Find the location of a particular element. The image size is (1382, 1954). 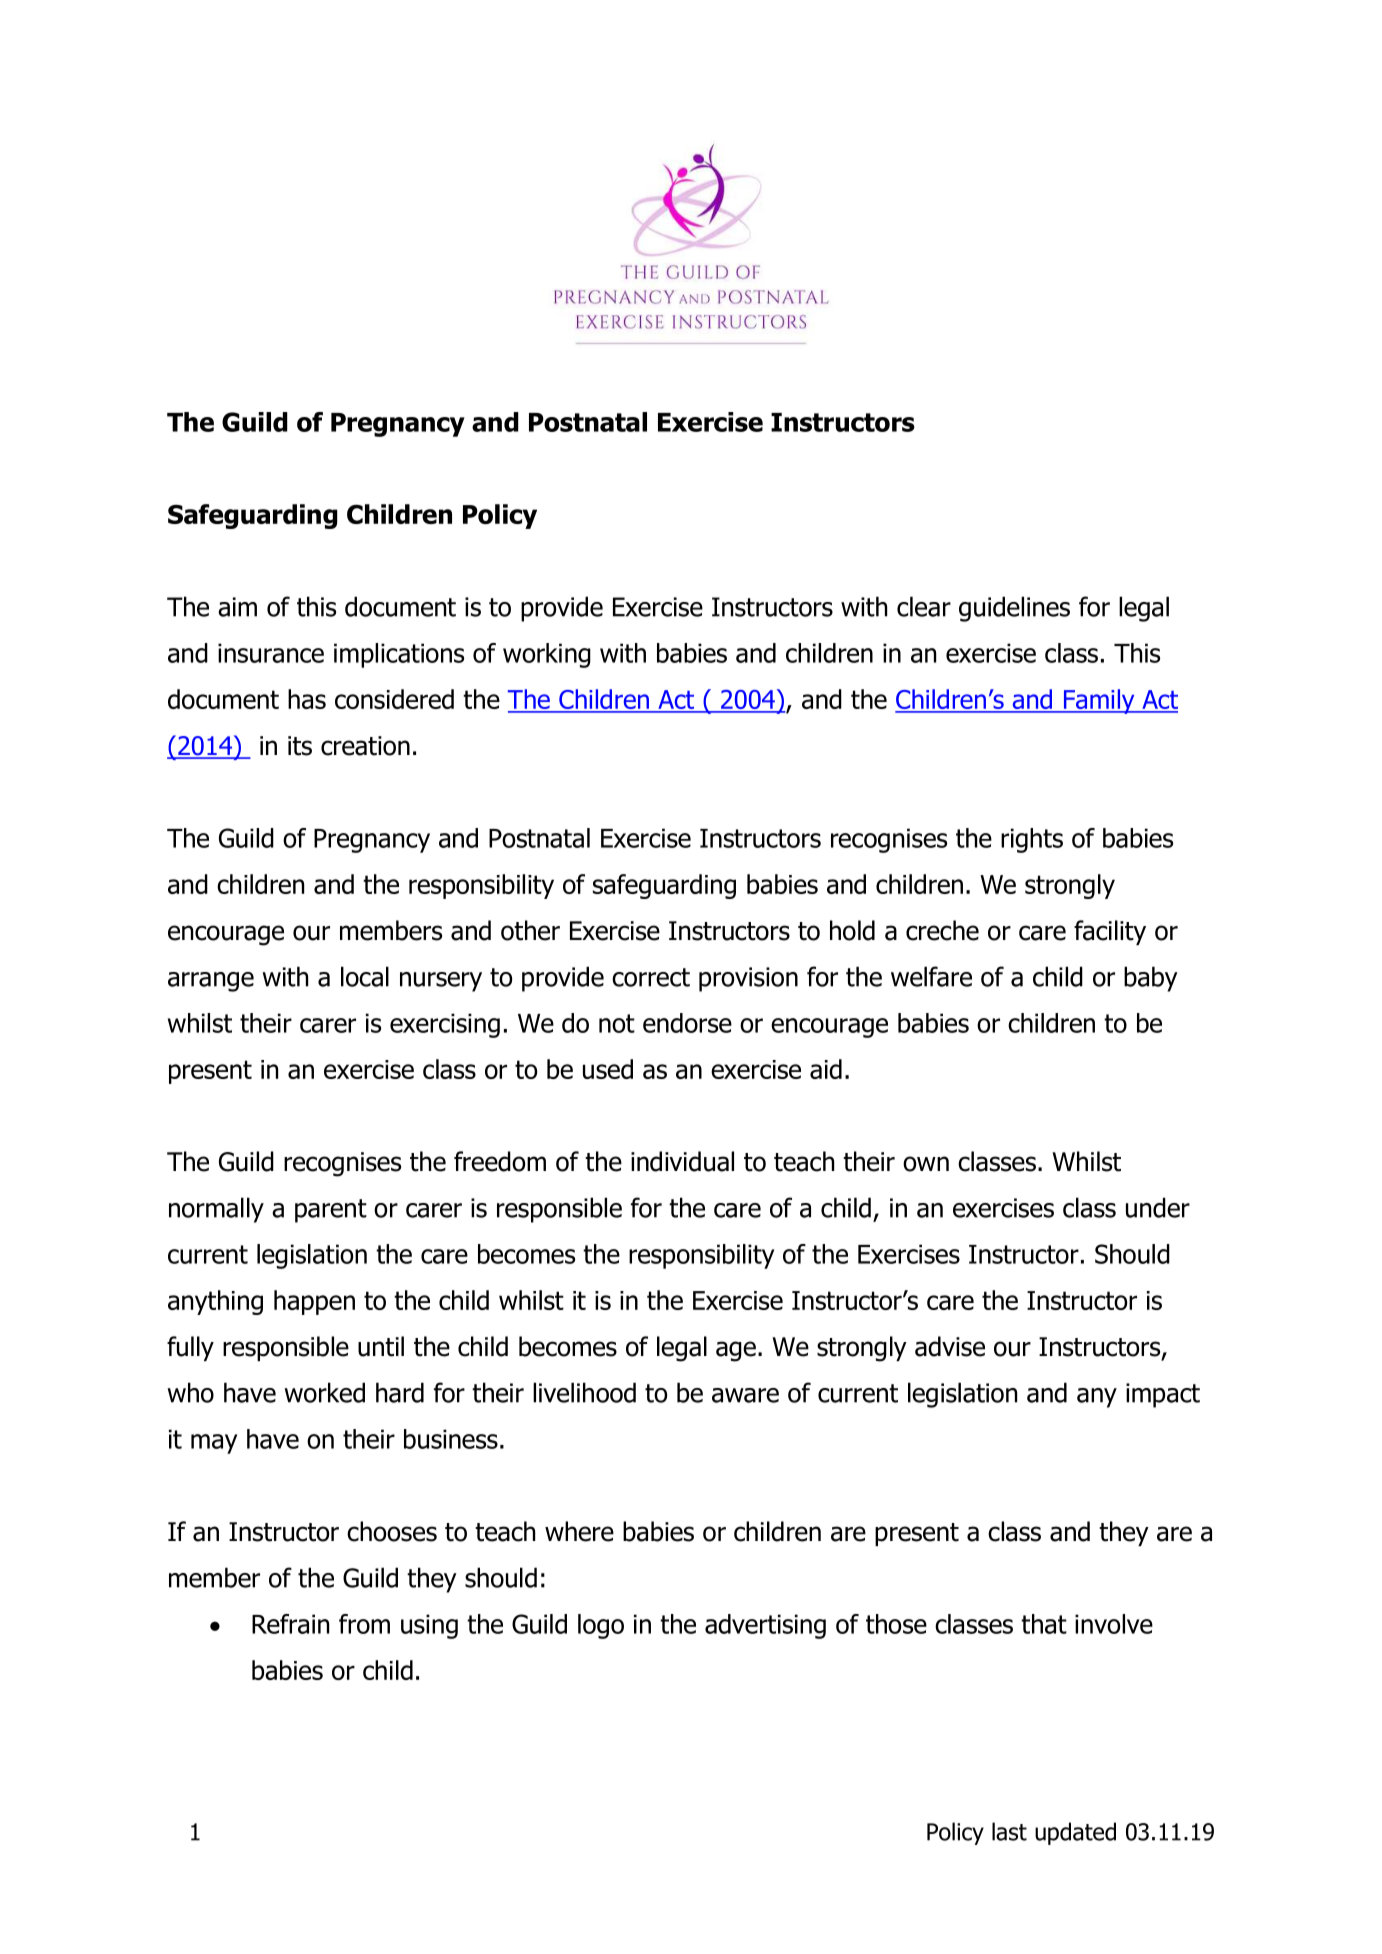

Refrain is located at coordinates (290, 1624).
